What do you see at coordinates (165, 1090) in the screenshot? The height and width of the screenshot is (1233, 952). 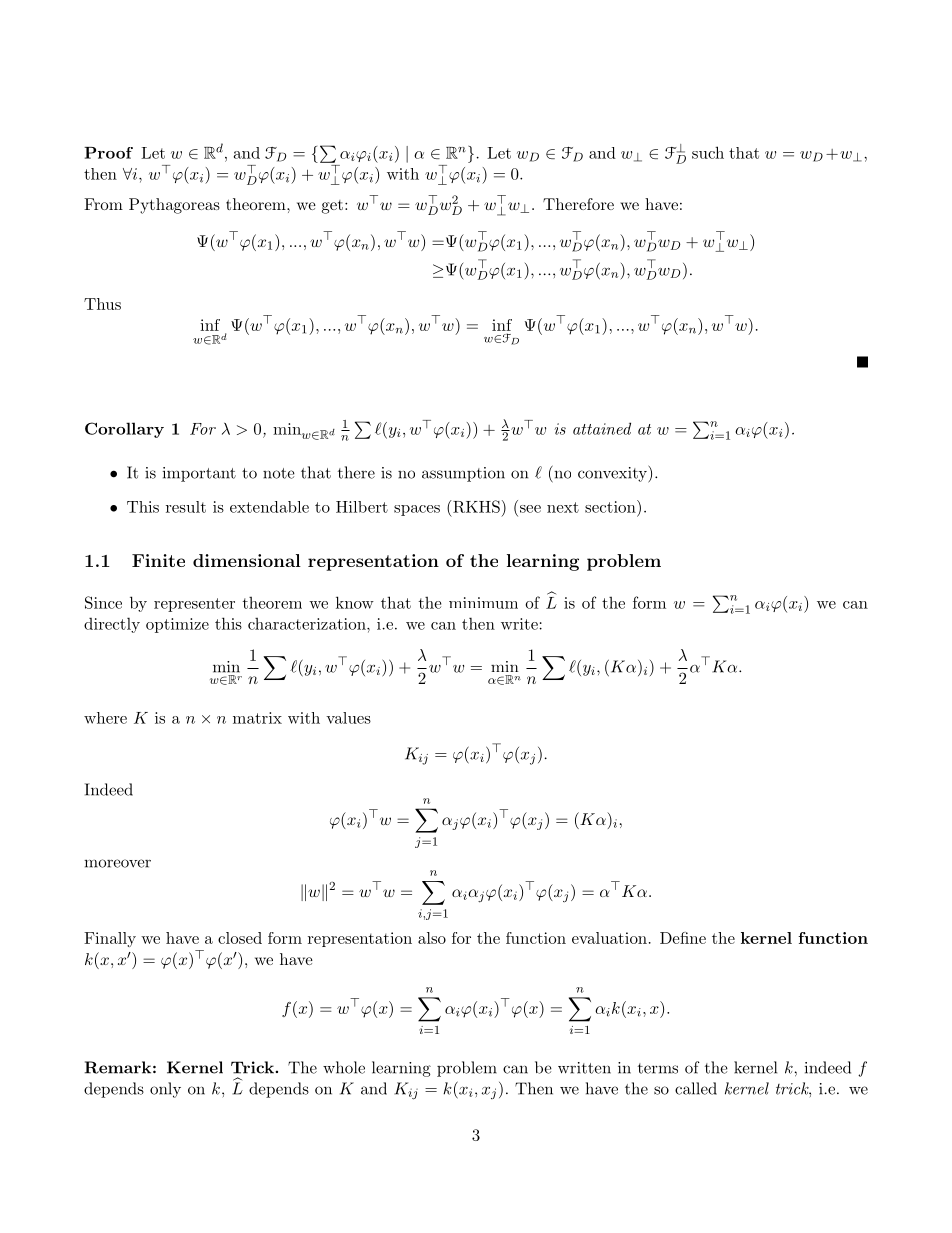 I see `only` at bounding box center [165, 1090].
